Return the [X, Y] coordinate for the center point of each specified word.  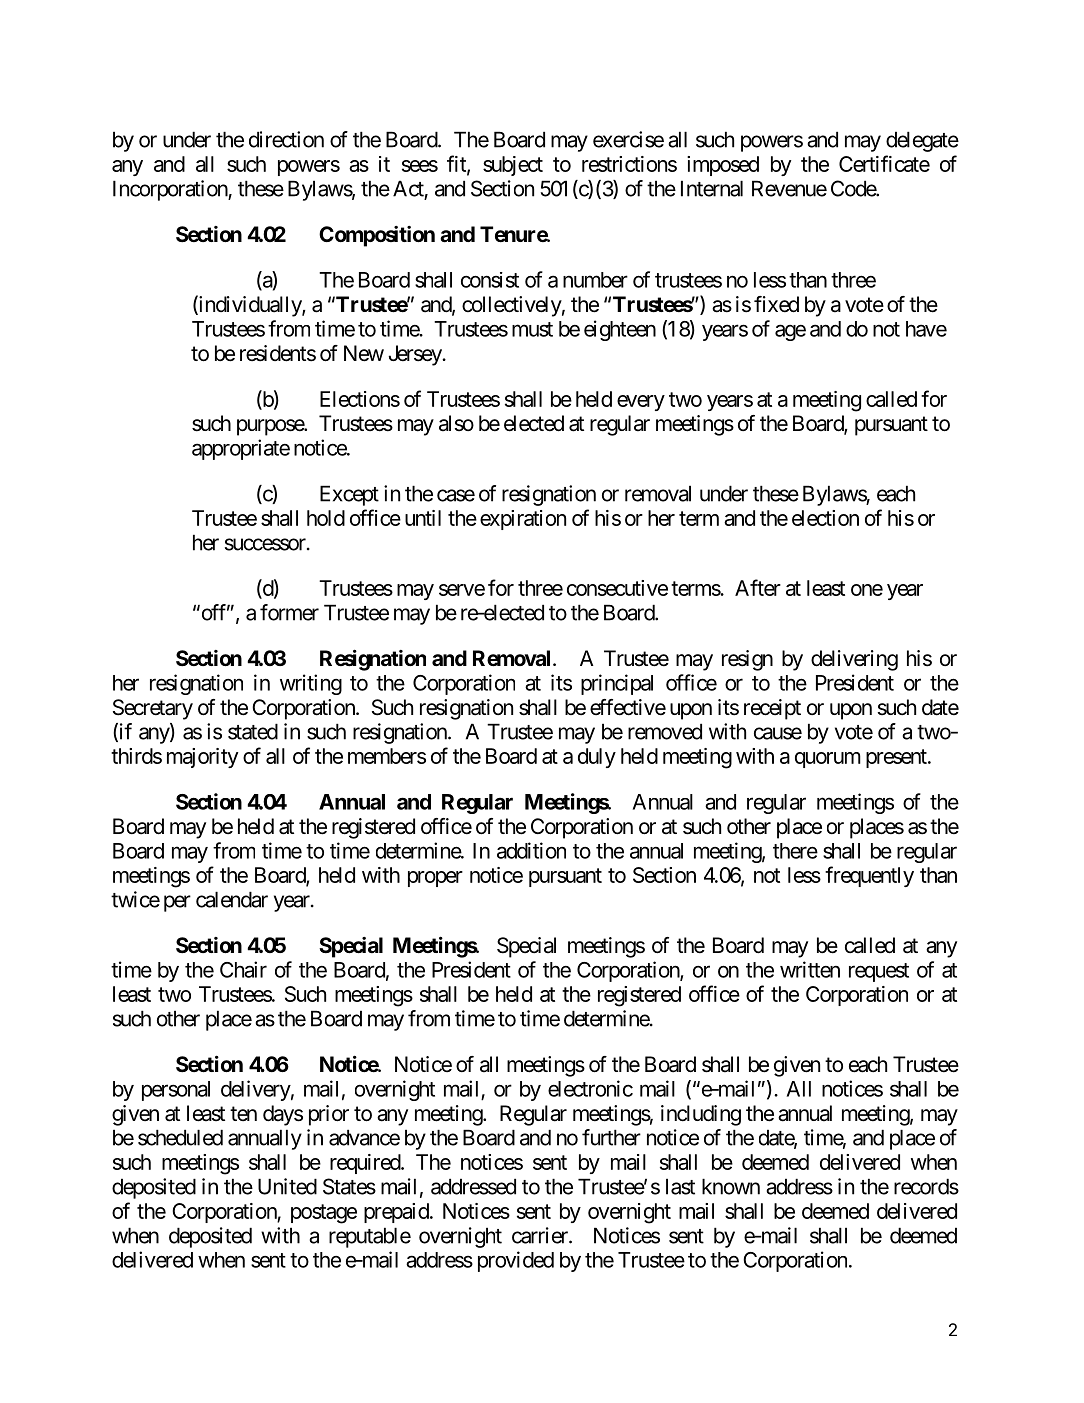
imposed [723, 166]
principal [617, 684]
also [456, 423]
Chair [243, 969]
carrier [541, 1235]
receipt [772, 709]
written [810, 969]
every [641, 403]
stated [253, 731]
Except [349, 495]
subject [513, 166]
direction [286, 139]
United [287, 1186]
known [731, 1186]
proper [435, 879]
